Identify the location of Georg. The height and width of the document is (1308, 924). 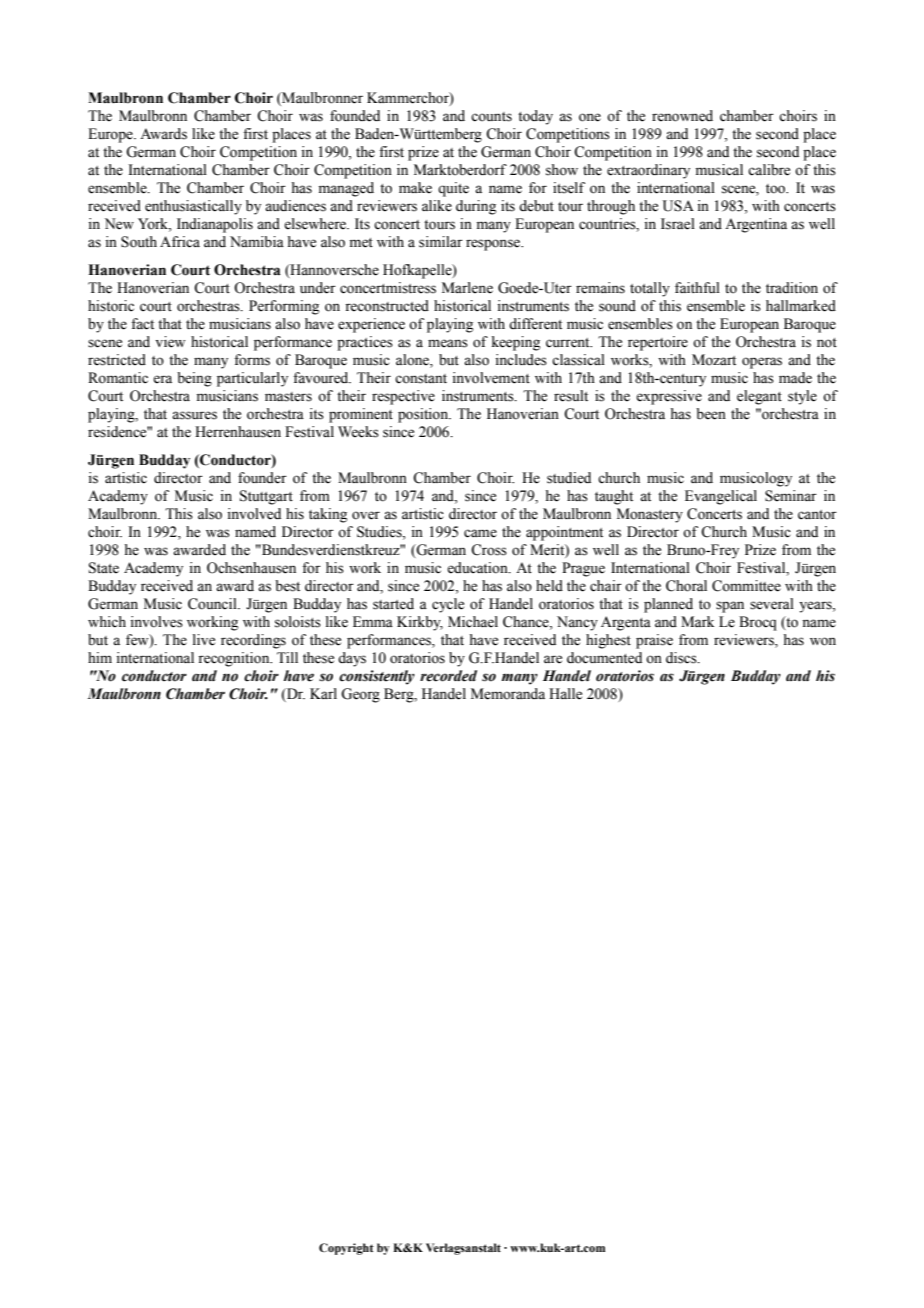
(360, 695).
